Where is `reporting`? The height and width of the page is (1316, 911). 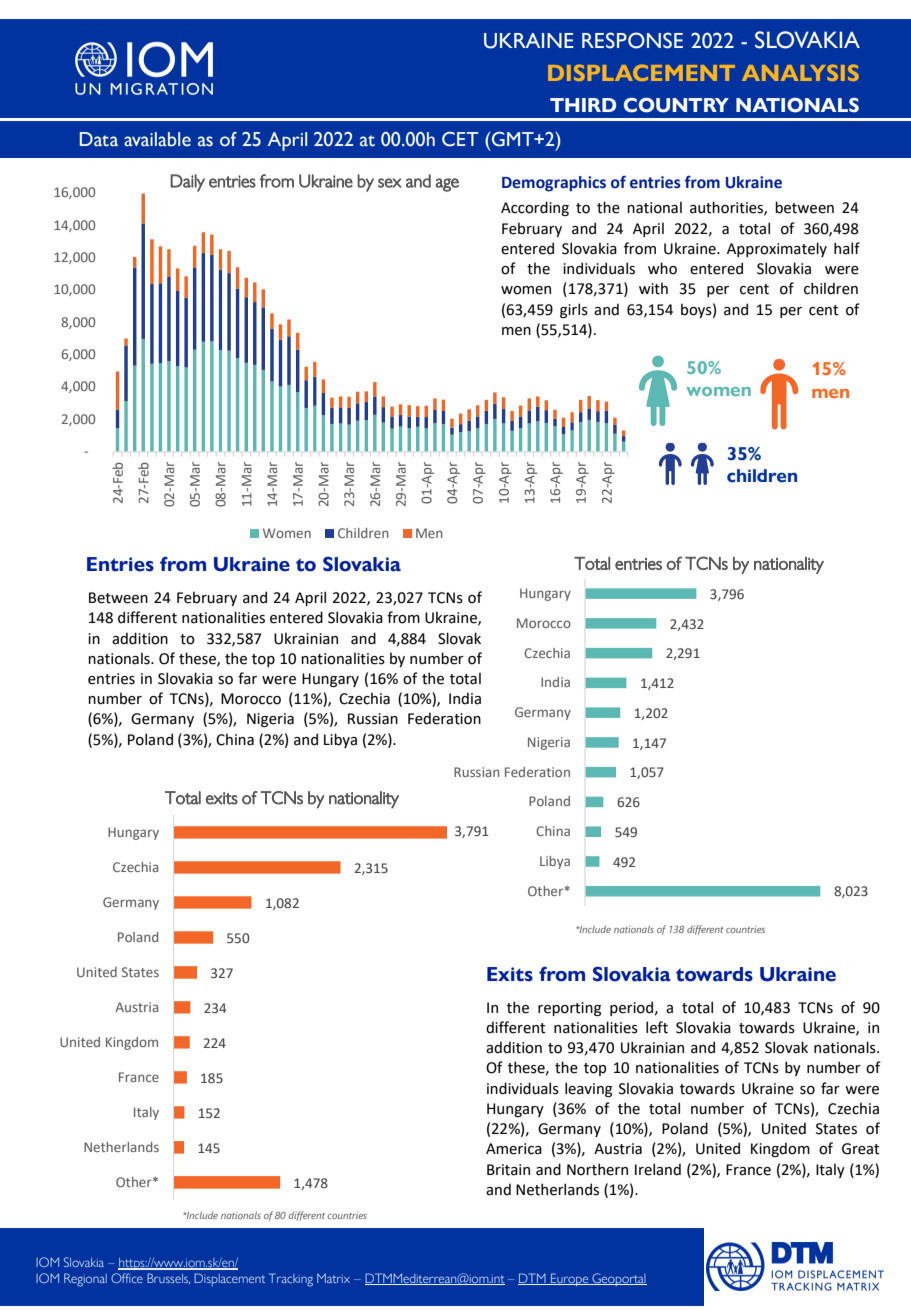 reporting is located at coordinates (569, 1009).
